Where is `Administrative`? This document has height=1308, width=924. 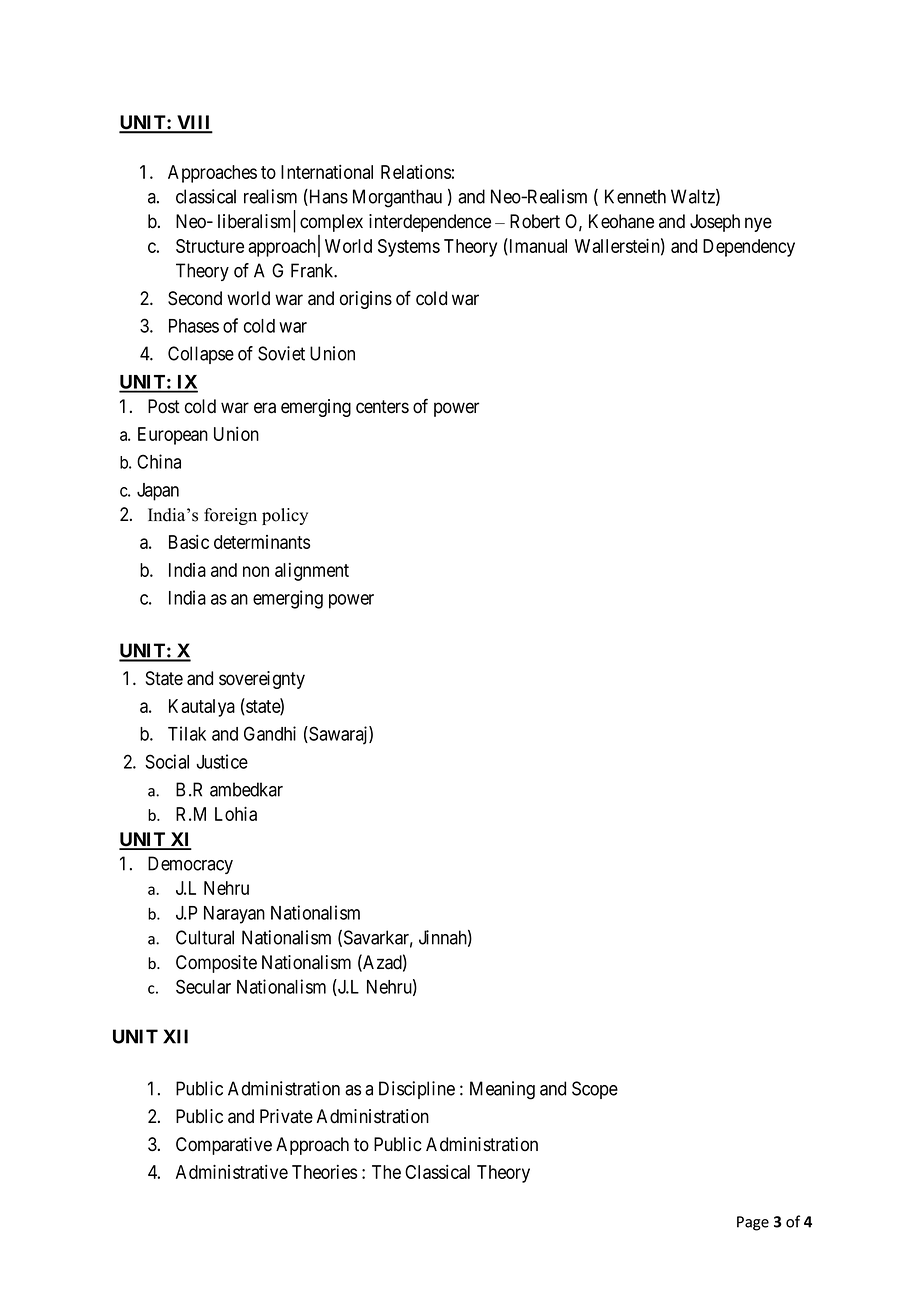
Administrative is located at coordinates (232, 1171).
